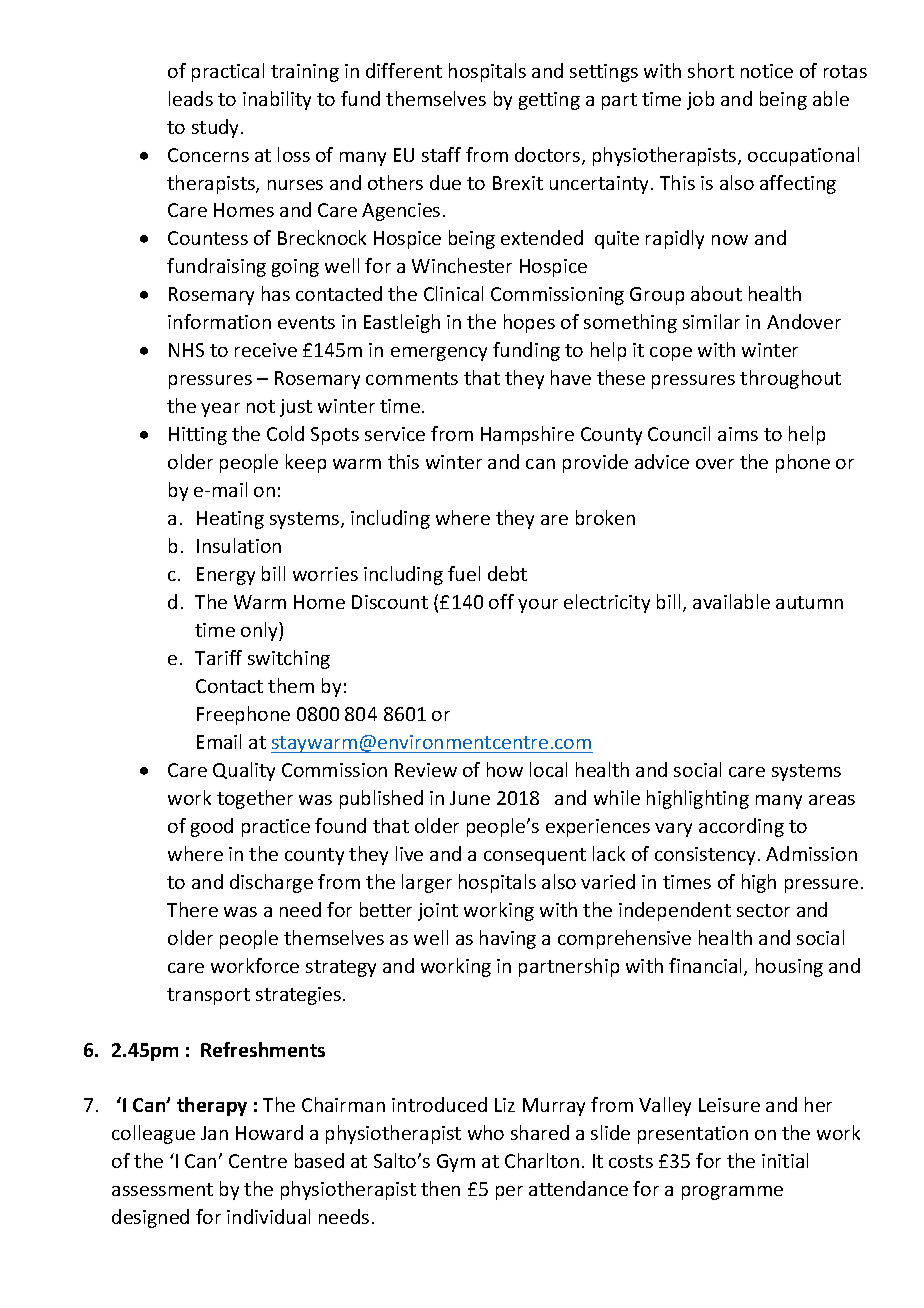 Image resolution: width=924 pixels, height=1308 pixels. I want to click on study, so click(217, 128).
